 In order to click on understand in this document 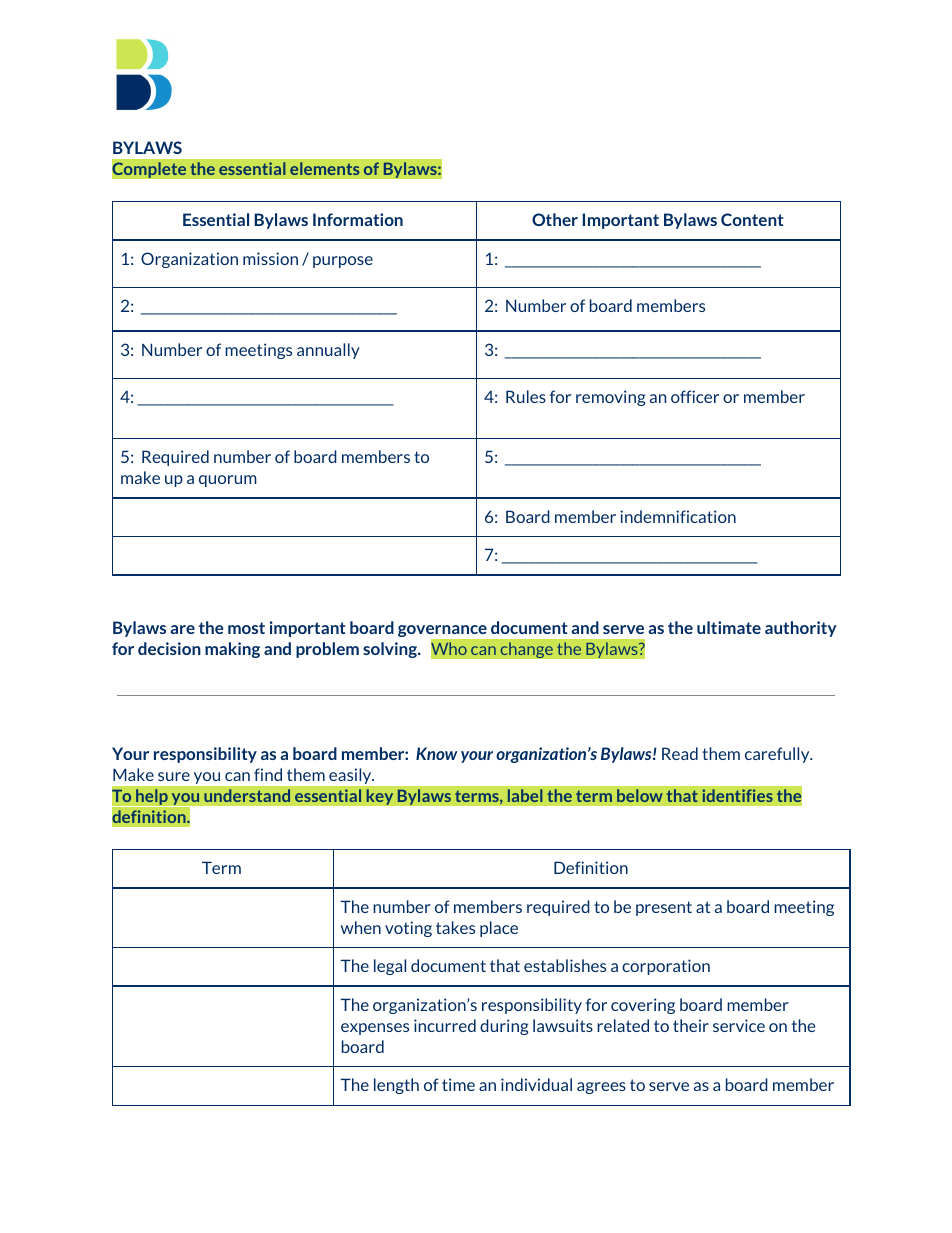, I will do `click(247, 796)`.
